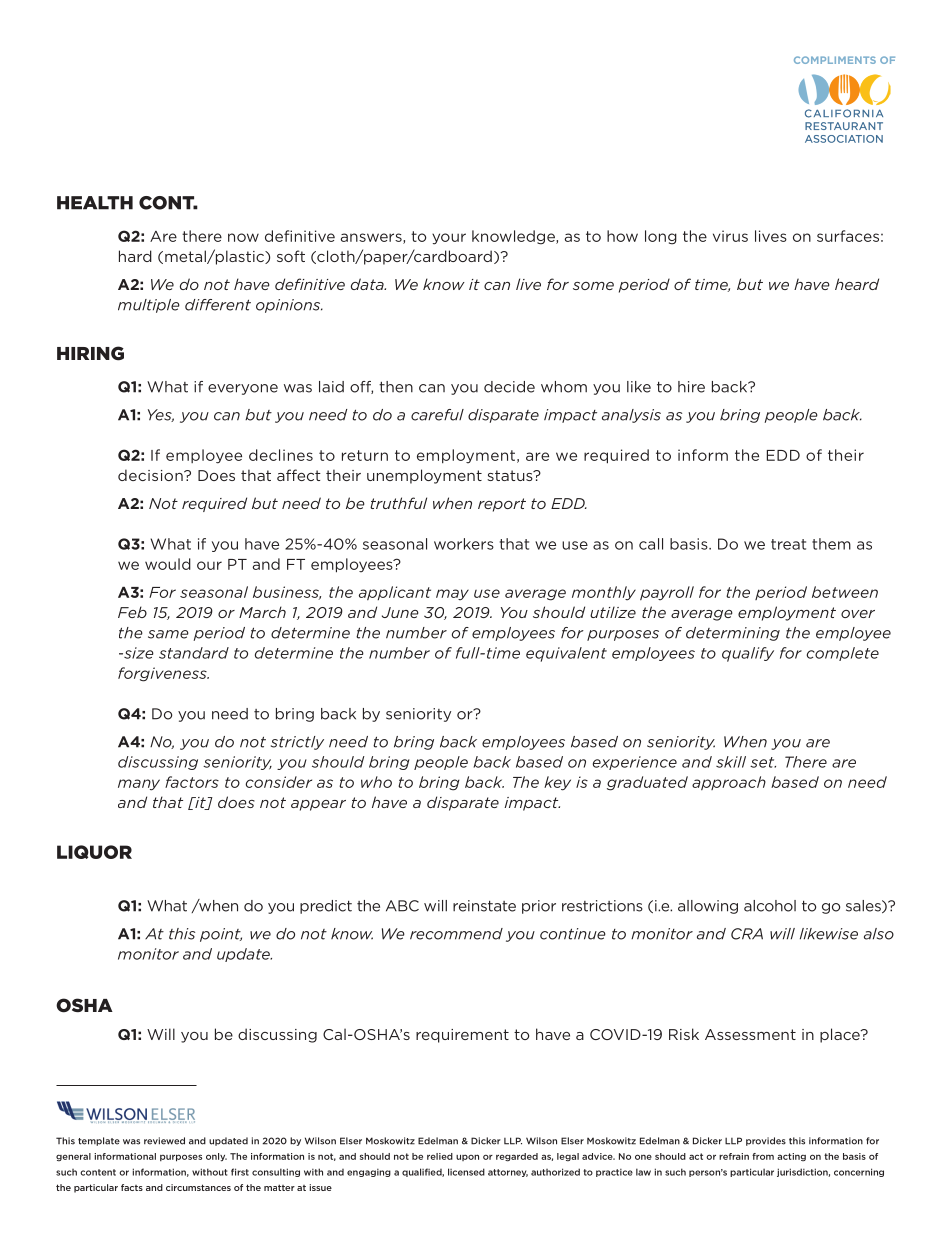  What do you see at coordinates (221, 935) in the screenshot?
I see `point` at bounding box center [221, 935].
